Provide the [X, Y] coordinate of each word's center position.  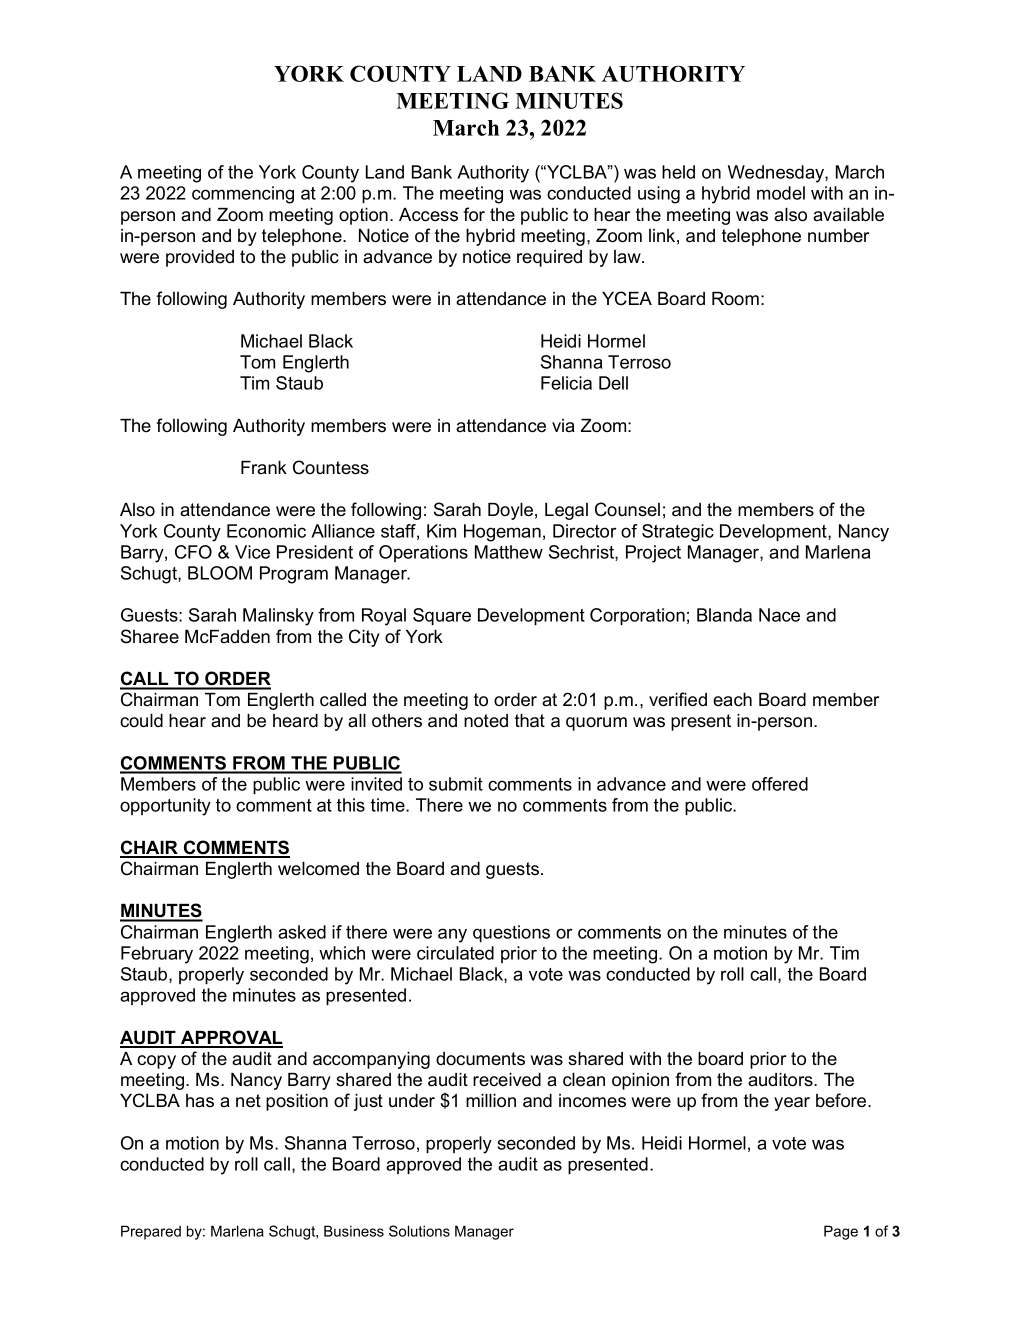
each [732, 700]
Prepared [151, 1232]
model [781, 193]
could [141, 721]
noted [486, 721]
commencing [243, 195]
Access [428, 215]
